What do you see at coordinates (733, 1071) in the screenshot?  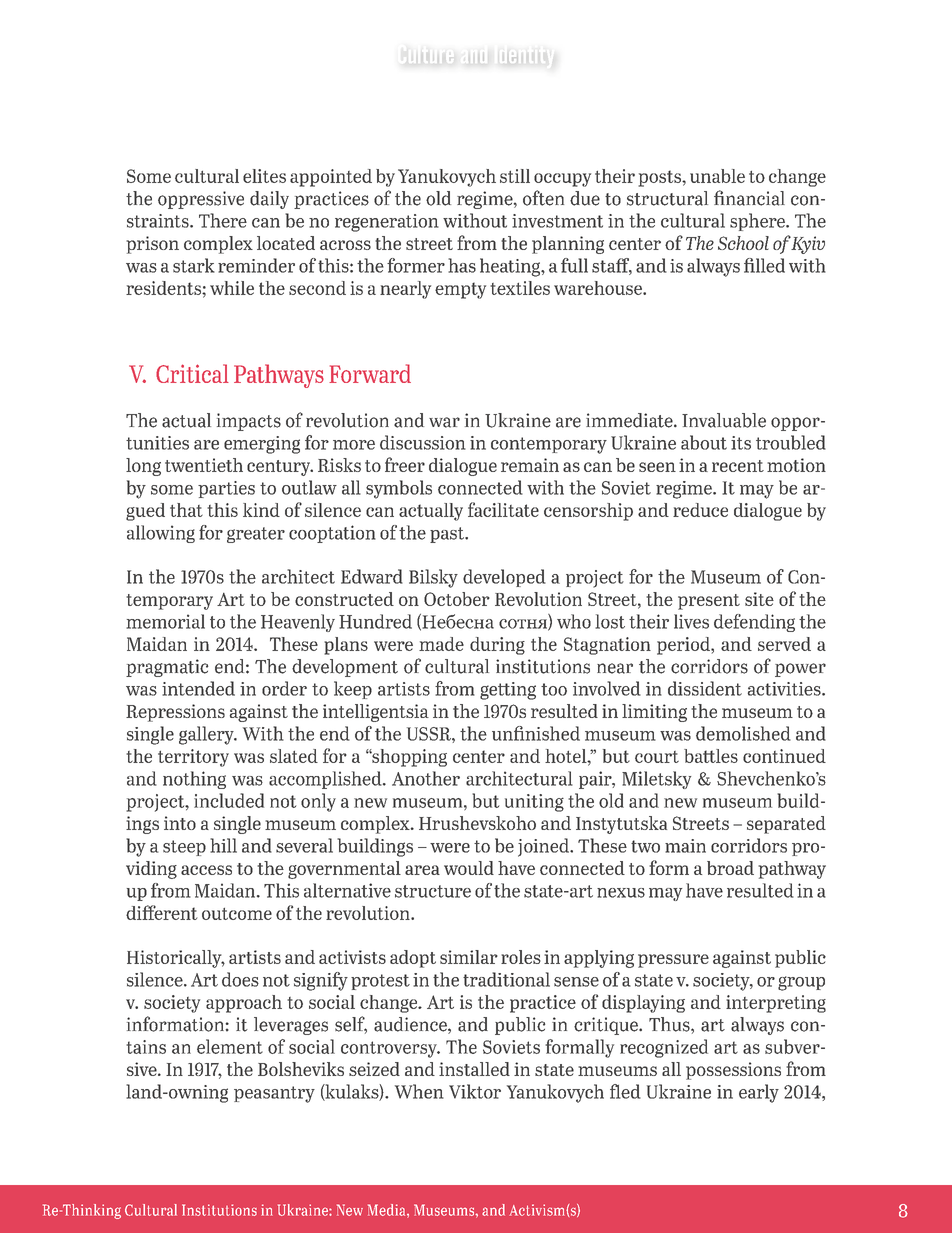 I see `possessions` at bounding box center [733, 1071].
